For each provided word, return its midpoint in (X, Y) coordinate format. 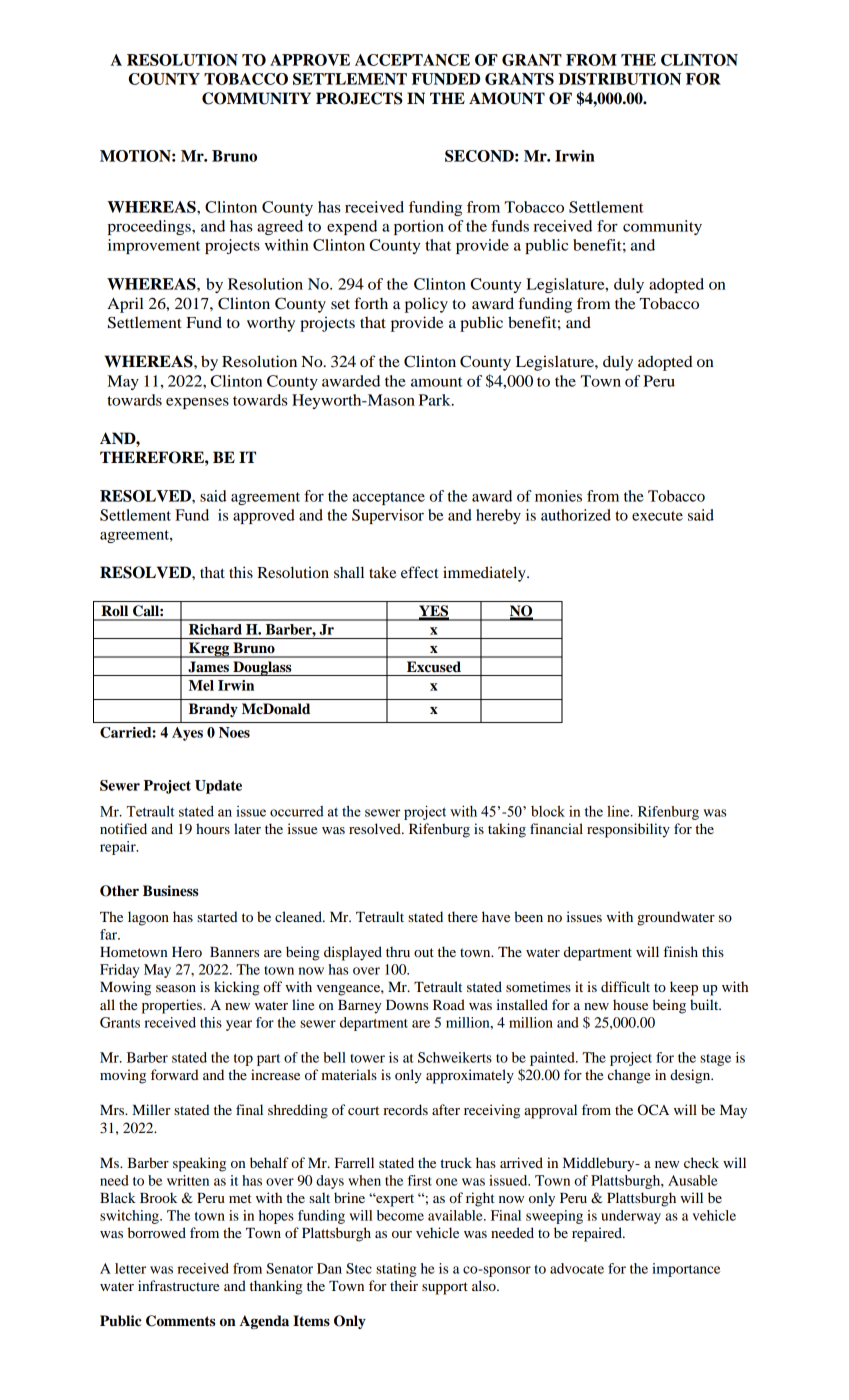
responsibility (628, 830)
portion (419, 227)
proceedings (150, 227)
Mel (201, 685)
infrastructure (178, 1285)
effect (420, 572)
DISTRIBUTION (620, 79)
